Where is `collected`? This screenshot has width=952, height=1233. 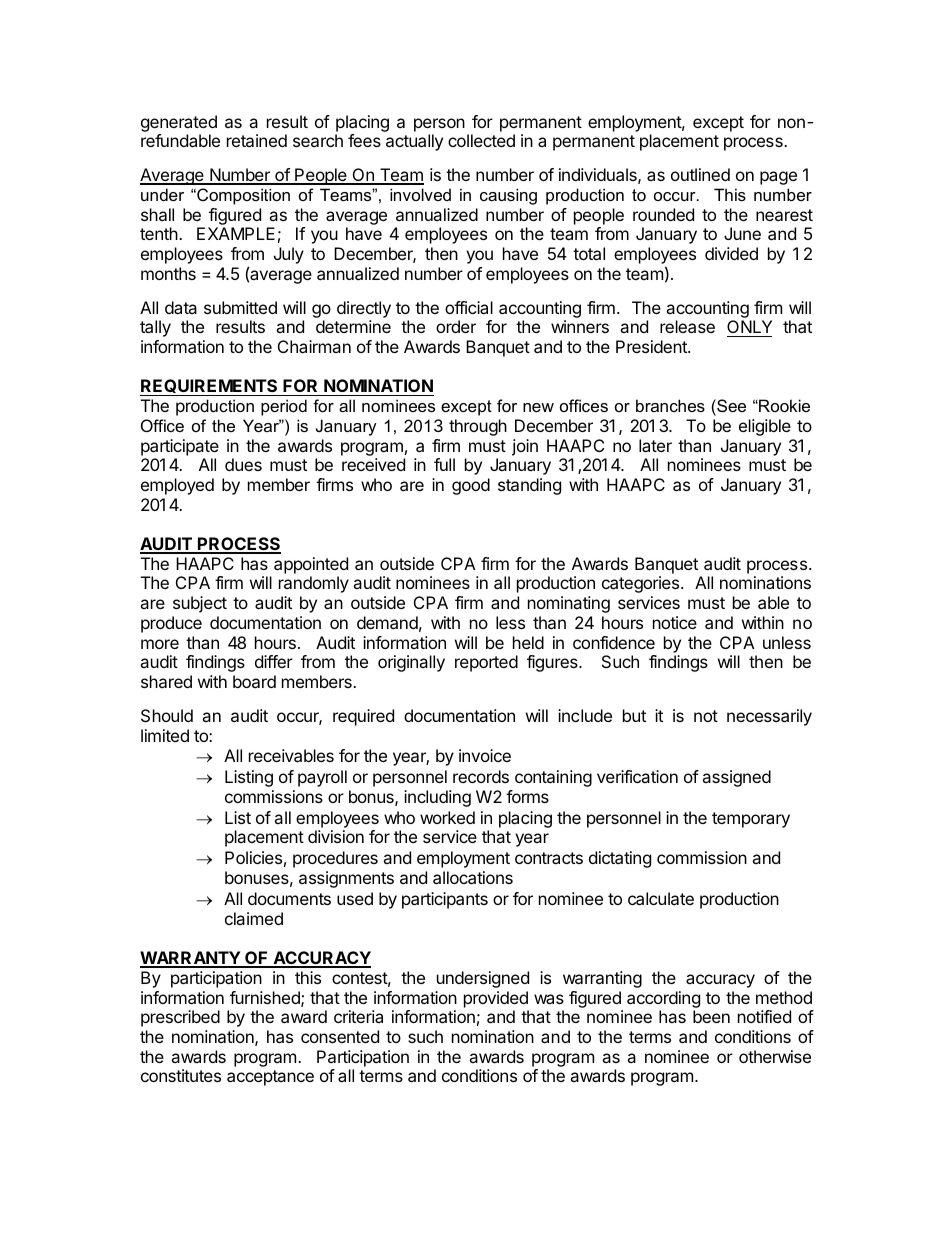 collected is located at coordinates (481, 140).
